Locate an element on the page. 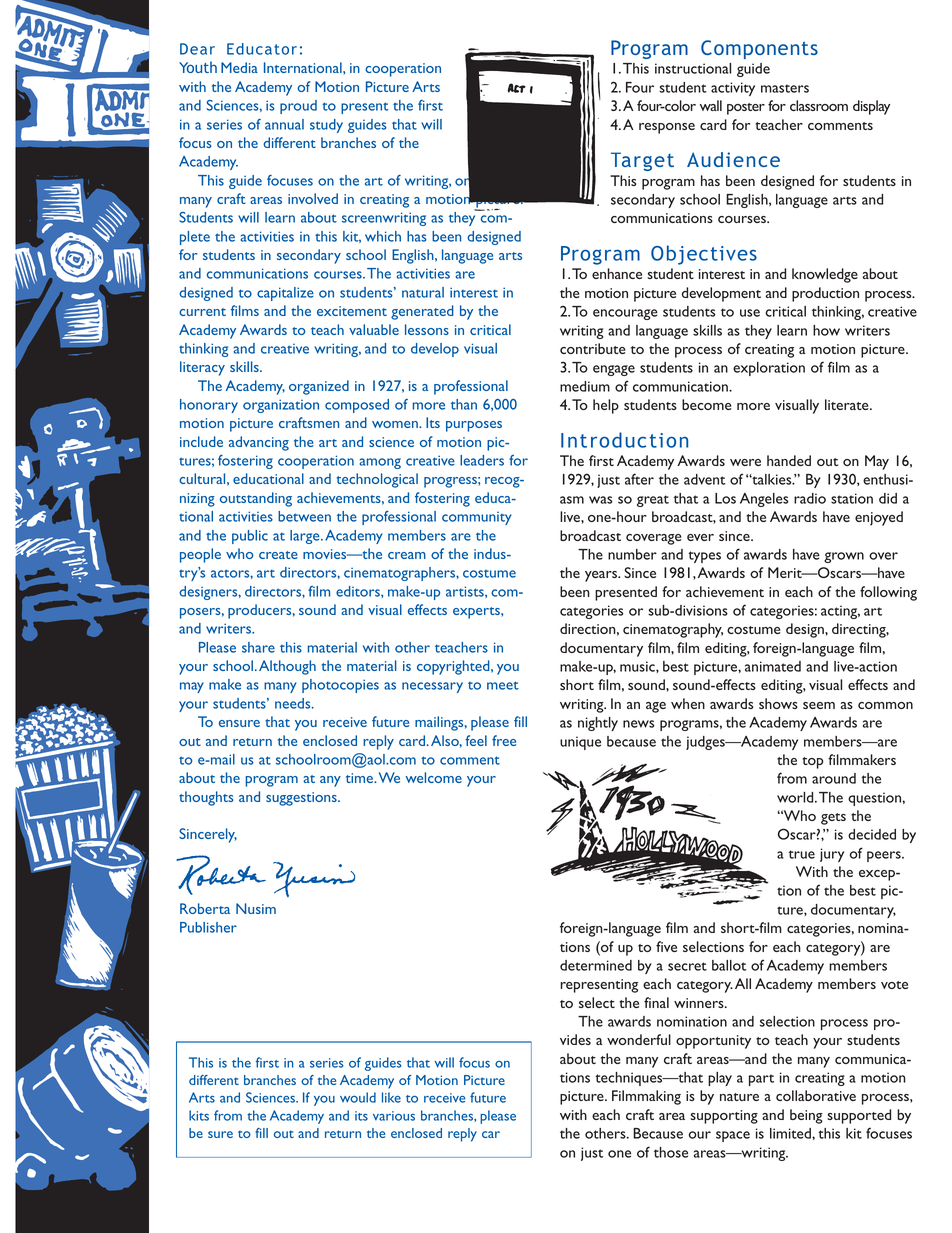 The image size is (952, 1233). create is located at coordinates (278, 555).
